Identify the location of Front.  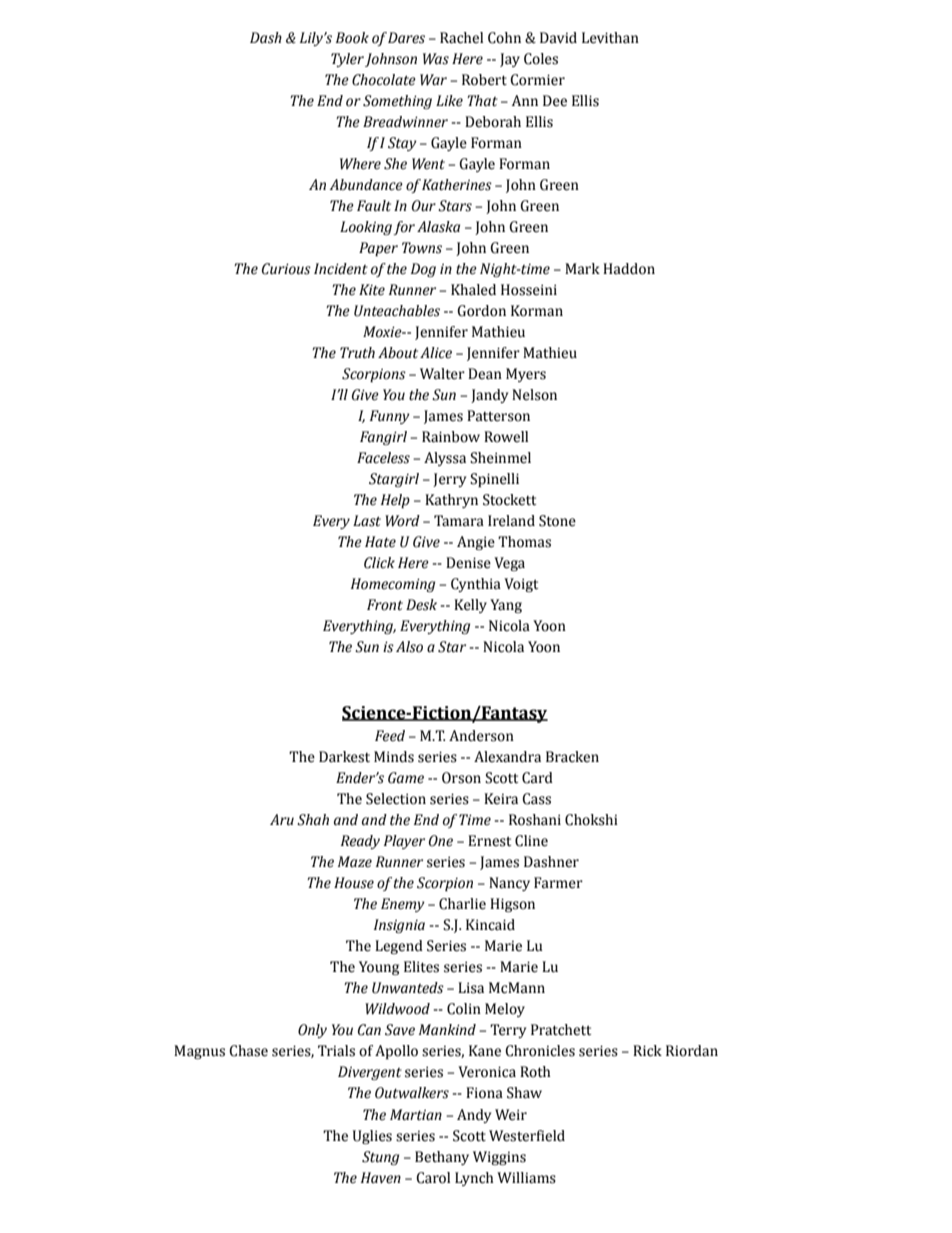
(385, 605).
